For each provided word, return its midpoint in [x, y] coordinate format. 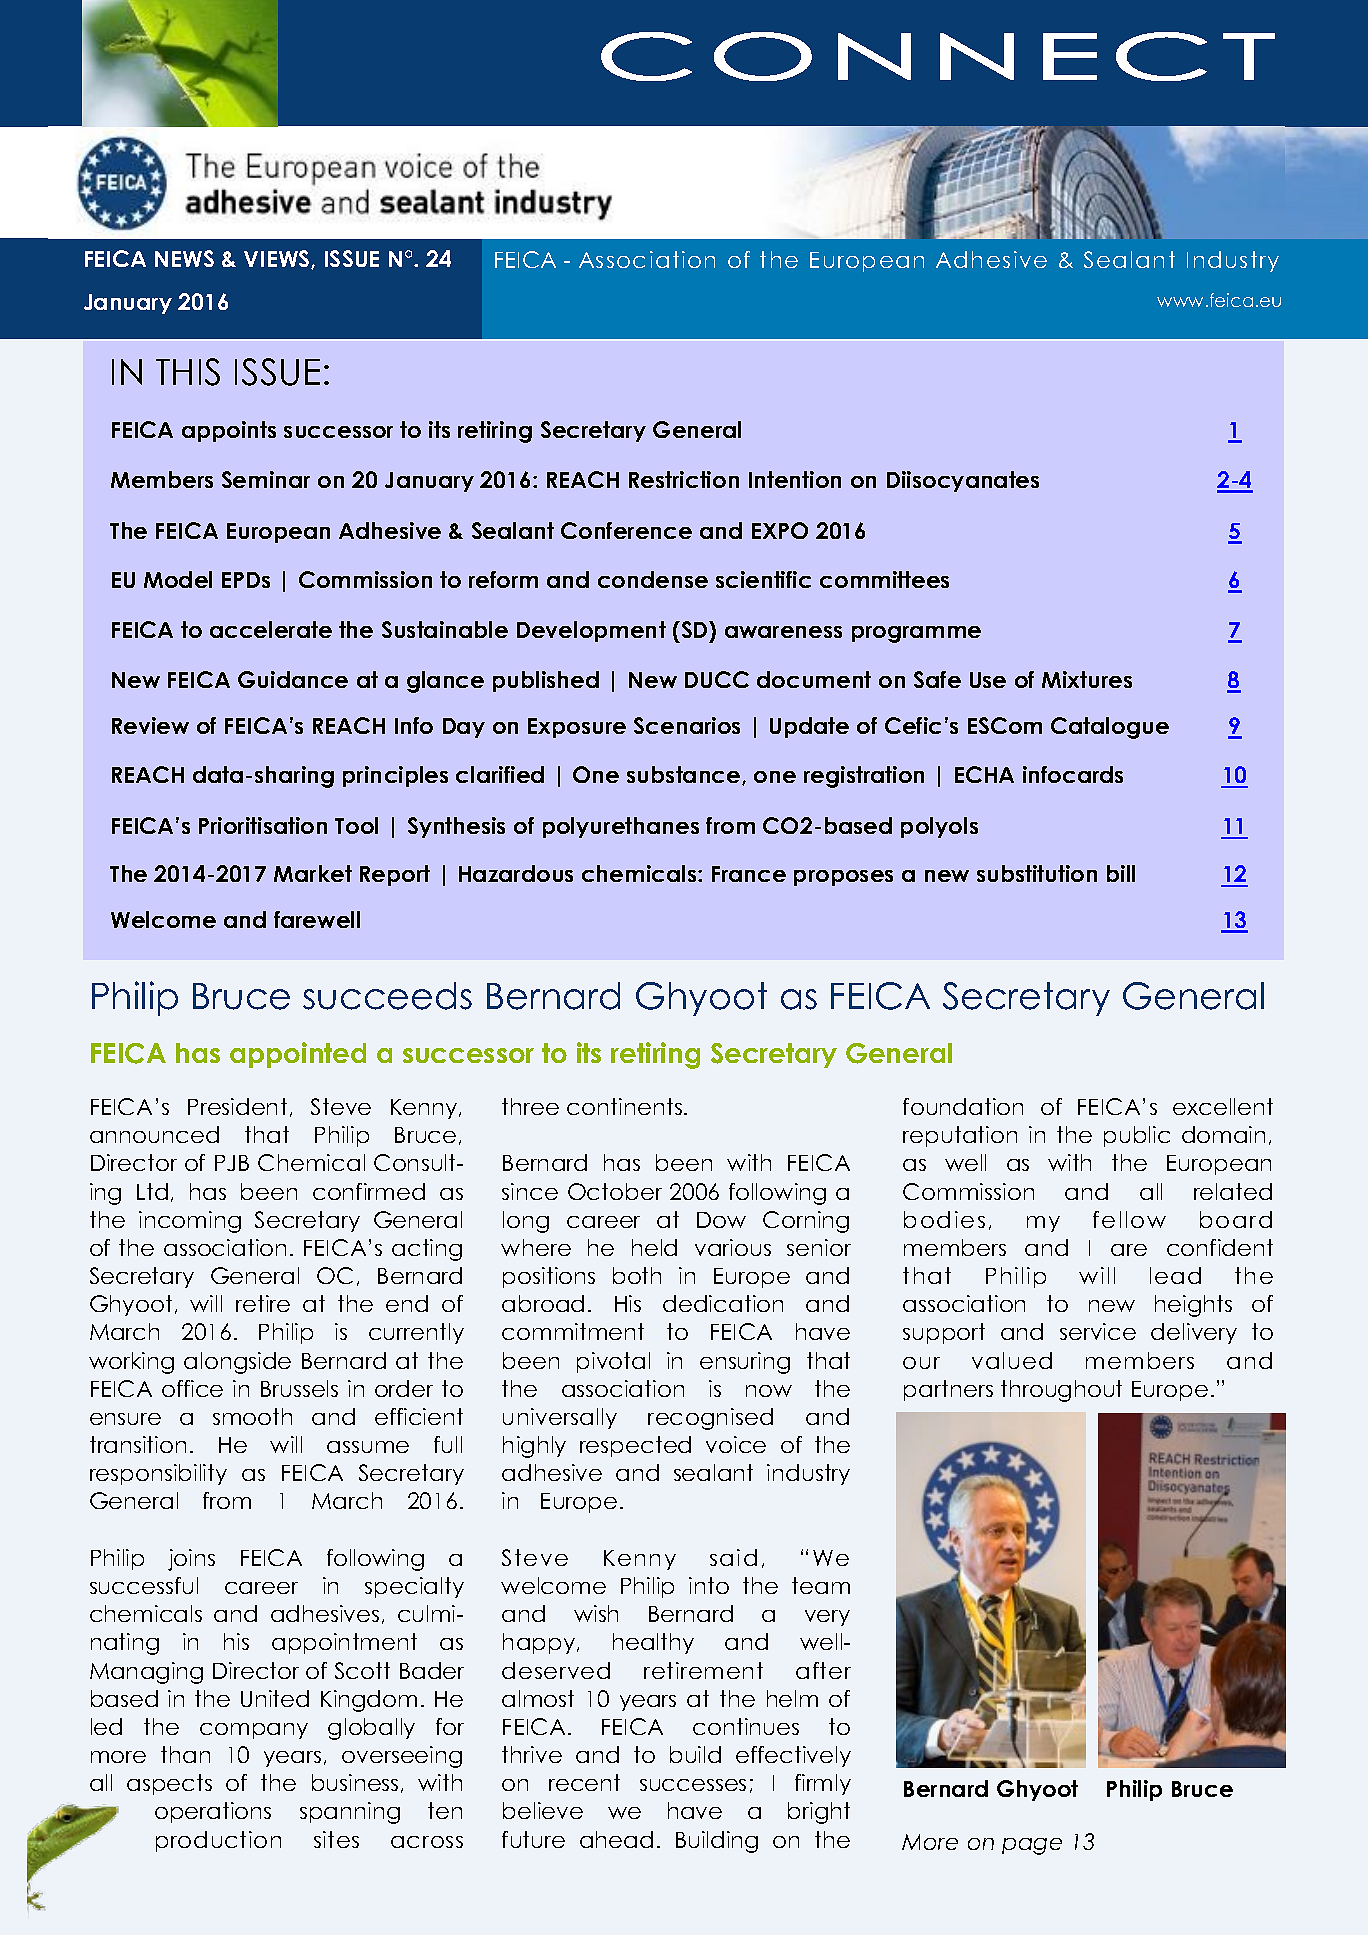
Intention [795, 479]
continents [624, 1106]
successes [693, 1785]
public [1137, 1136]
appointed [298, 1055]
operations [213, 1812]
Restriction [684, 479]
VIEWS [278, 259]
